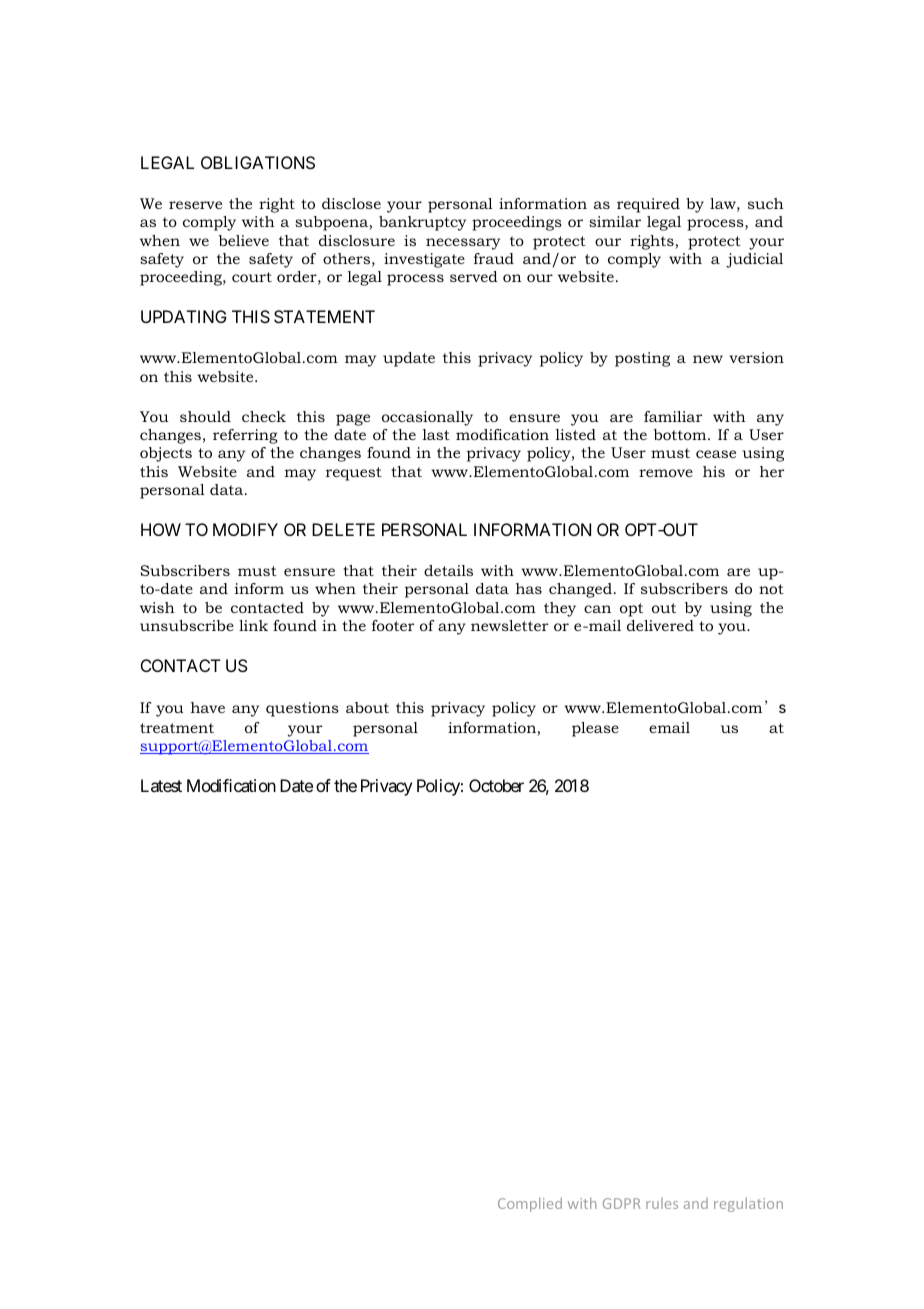 The width and height of the document is (924, 1309). What do you see at coordinates (530, 1204) in the document?
I see `Complied` at bounding box center [530, 1204].
